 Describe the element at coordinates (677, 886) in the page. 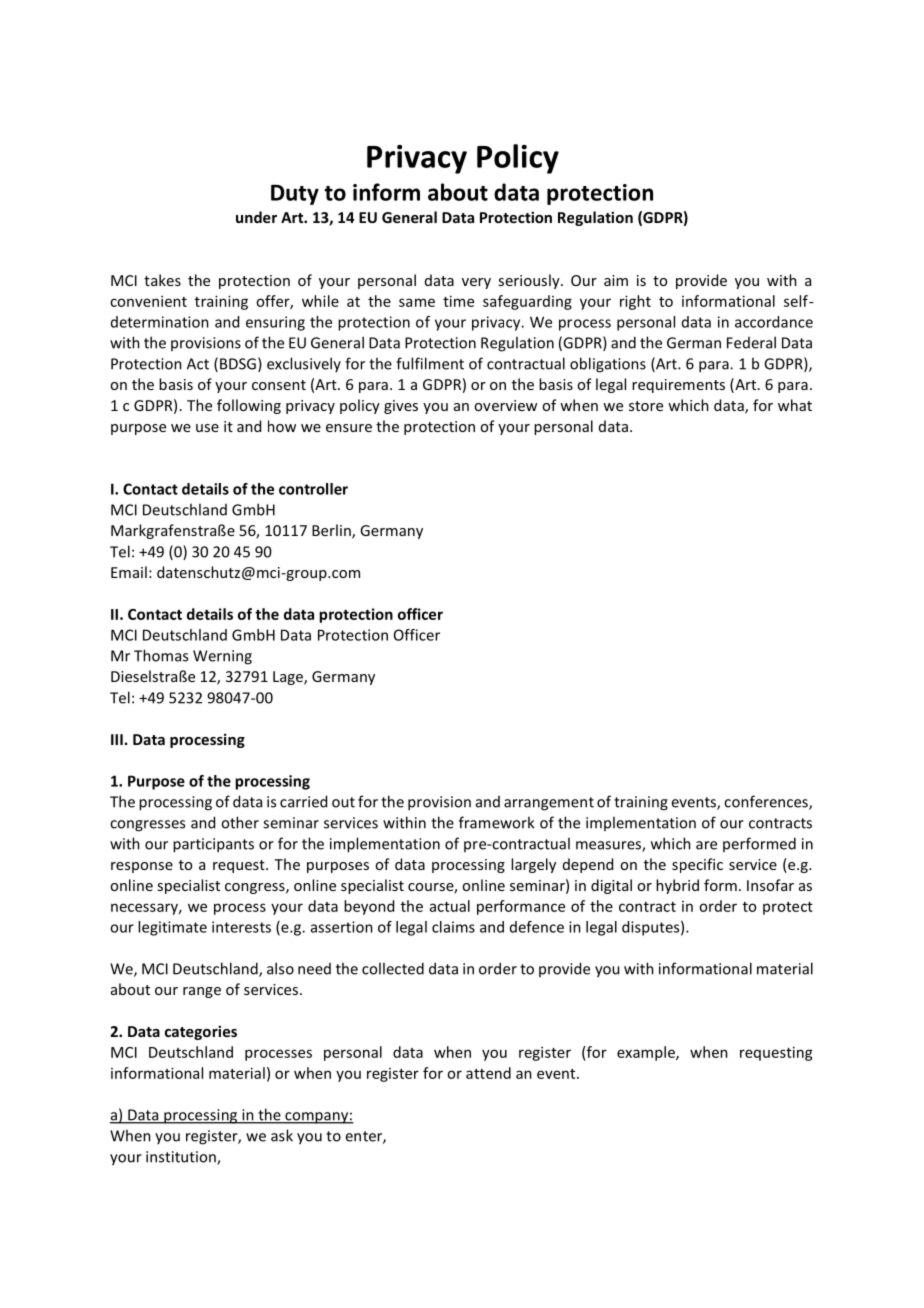

I see `hybrid` at that location.
